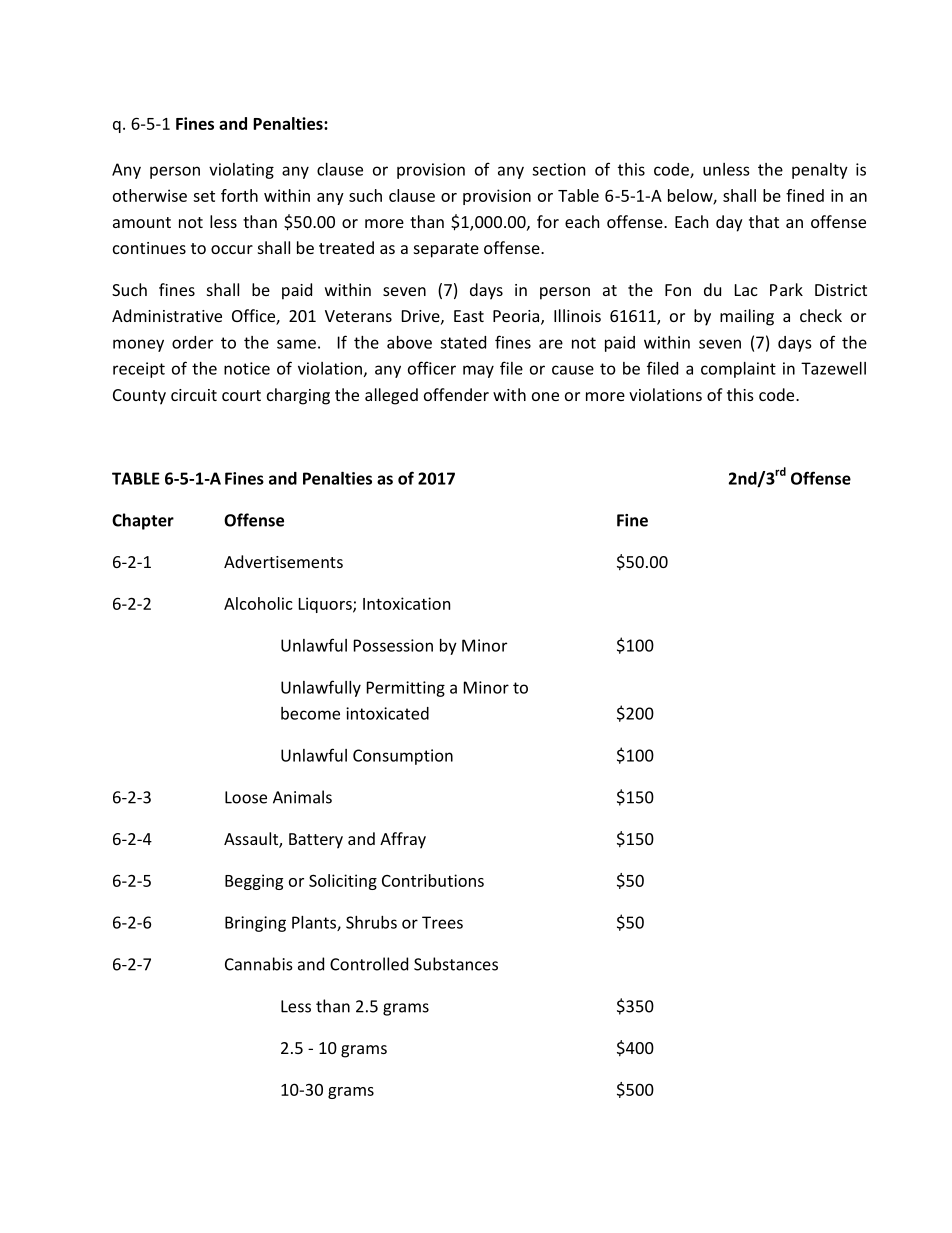 The image size is (952, 1233). I want to click on Advertisements, so click(283, 561).
